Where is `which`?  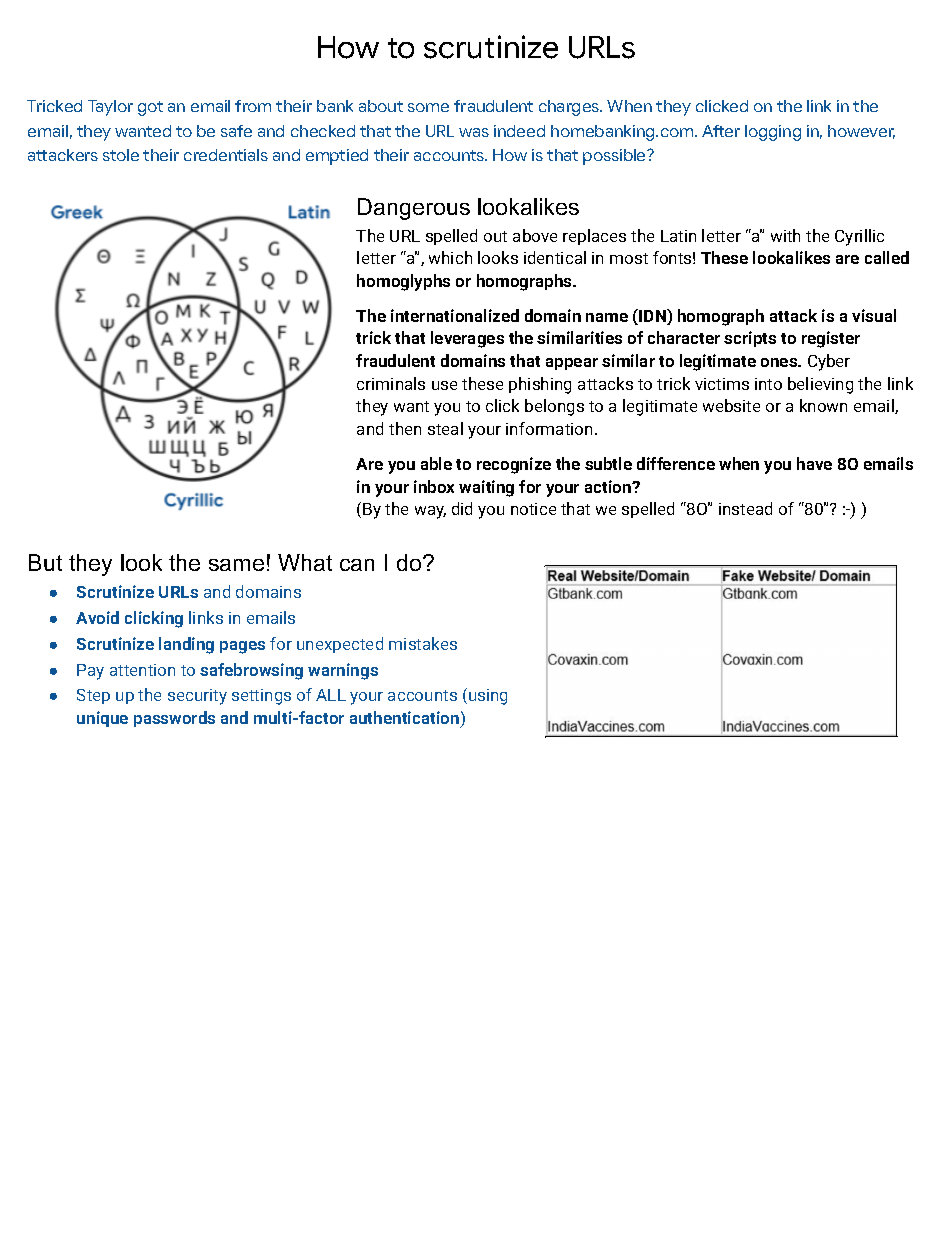 which is located at coordinates (450, 257).
